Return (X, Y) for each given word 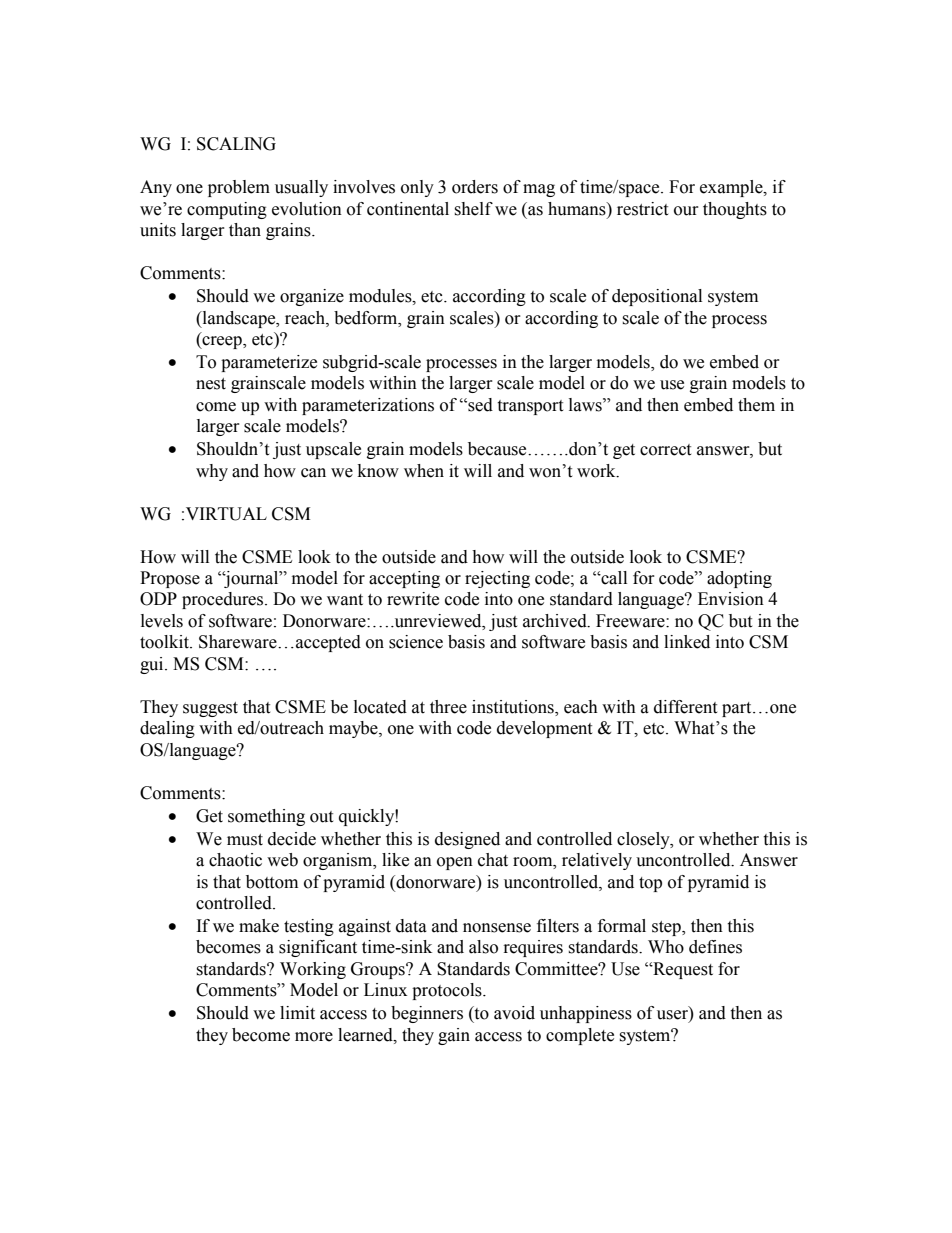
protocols (448, 991)
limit (297, 1013)
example (732, 188)
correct (665, 450)
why (212, 472)
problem (239, 188)
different (685, 707)
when (424, 471)
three (448, 707)
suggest (210, 709)
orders (475, 187)
